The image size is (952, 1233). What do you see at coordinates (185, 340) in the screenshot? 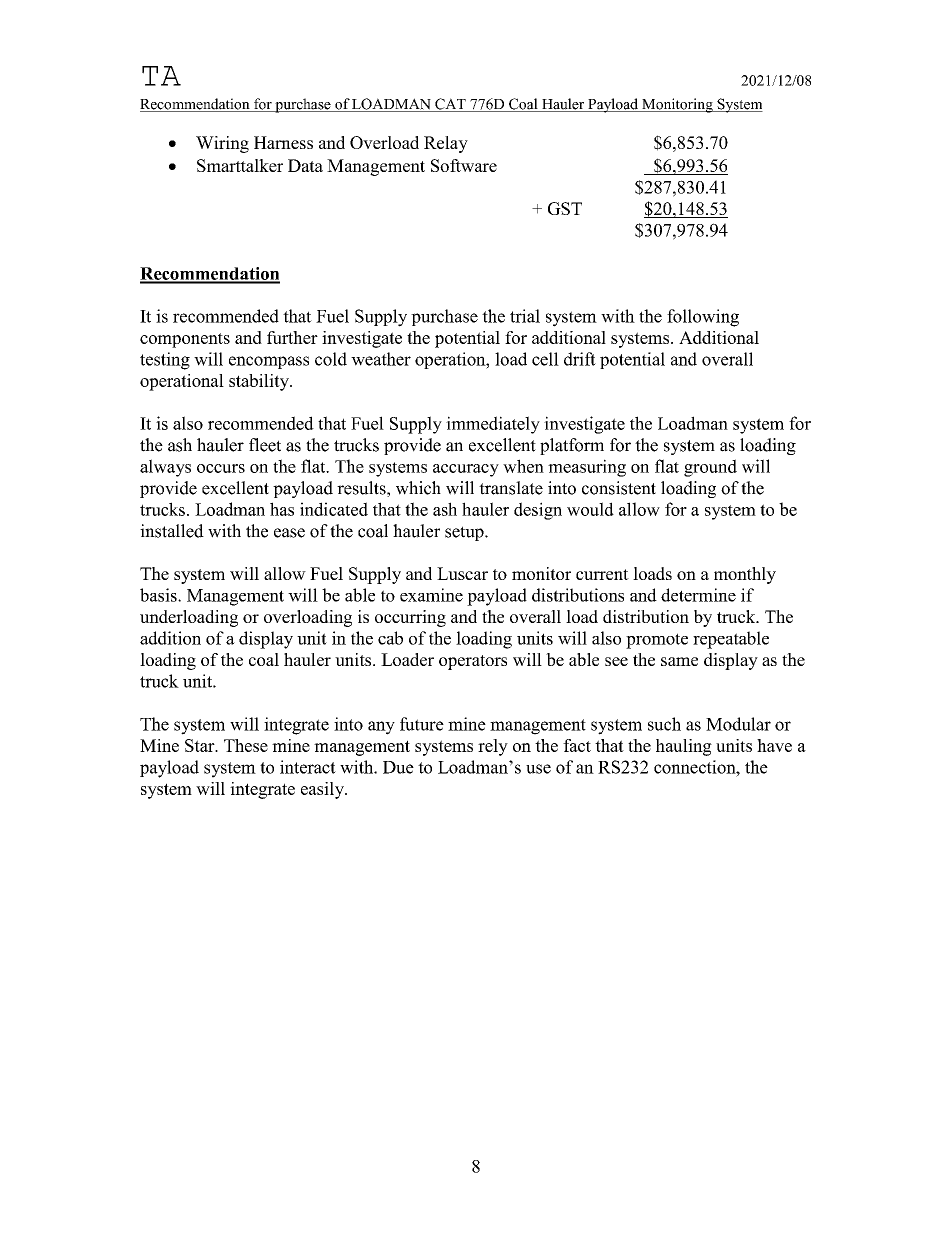
I see `components` at bounding box center [185, 340].
